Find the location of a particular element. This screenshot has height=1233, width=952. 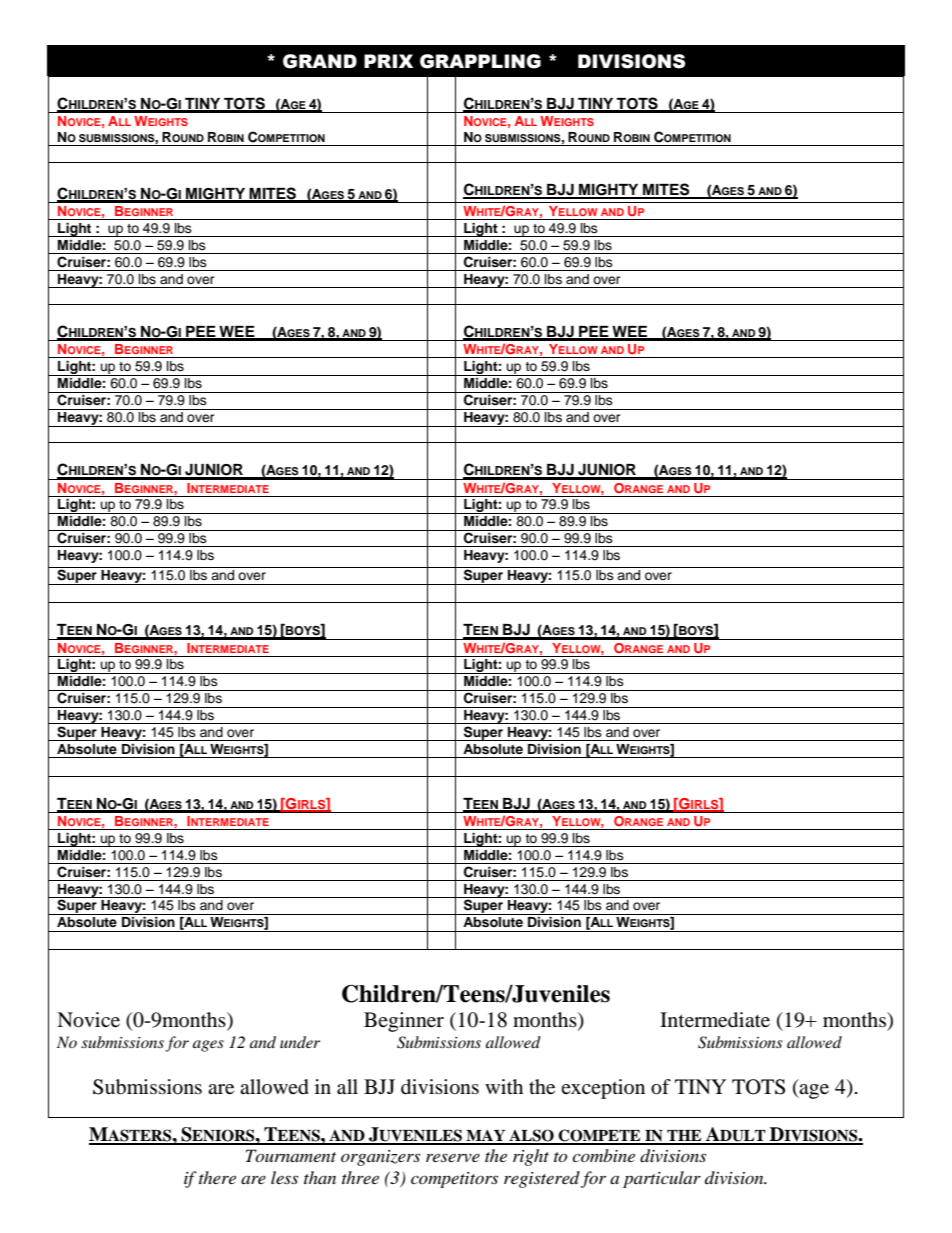

with is located at coordinates (504, 1086).
